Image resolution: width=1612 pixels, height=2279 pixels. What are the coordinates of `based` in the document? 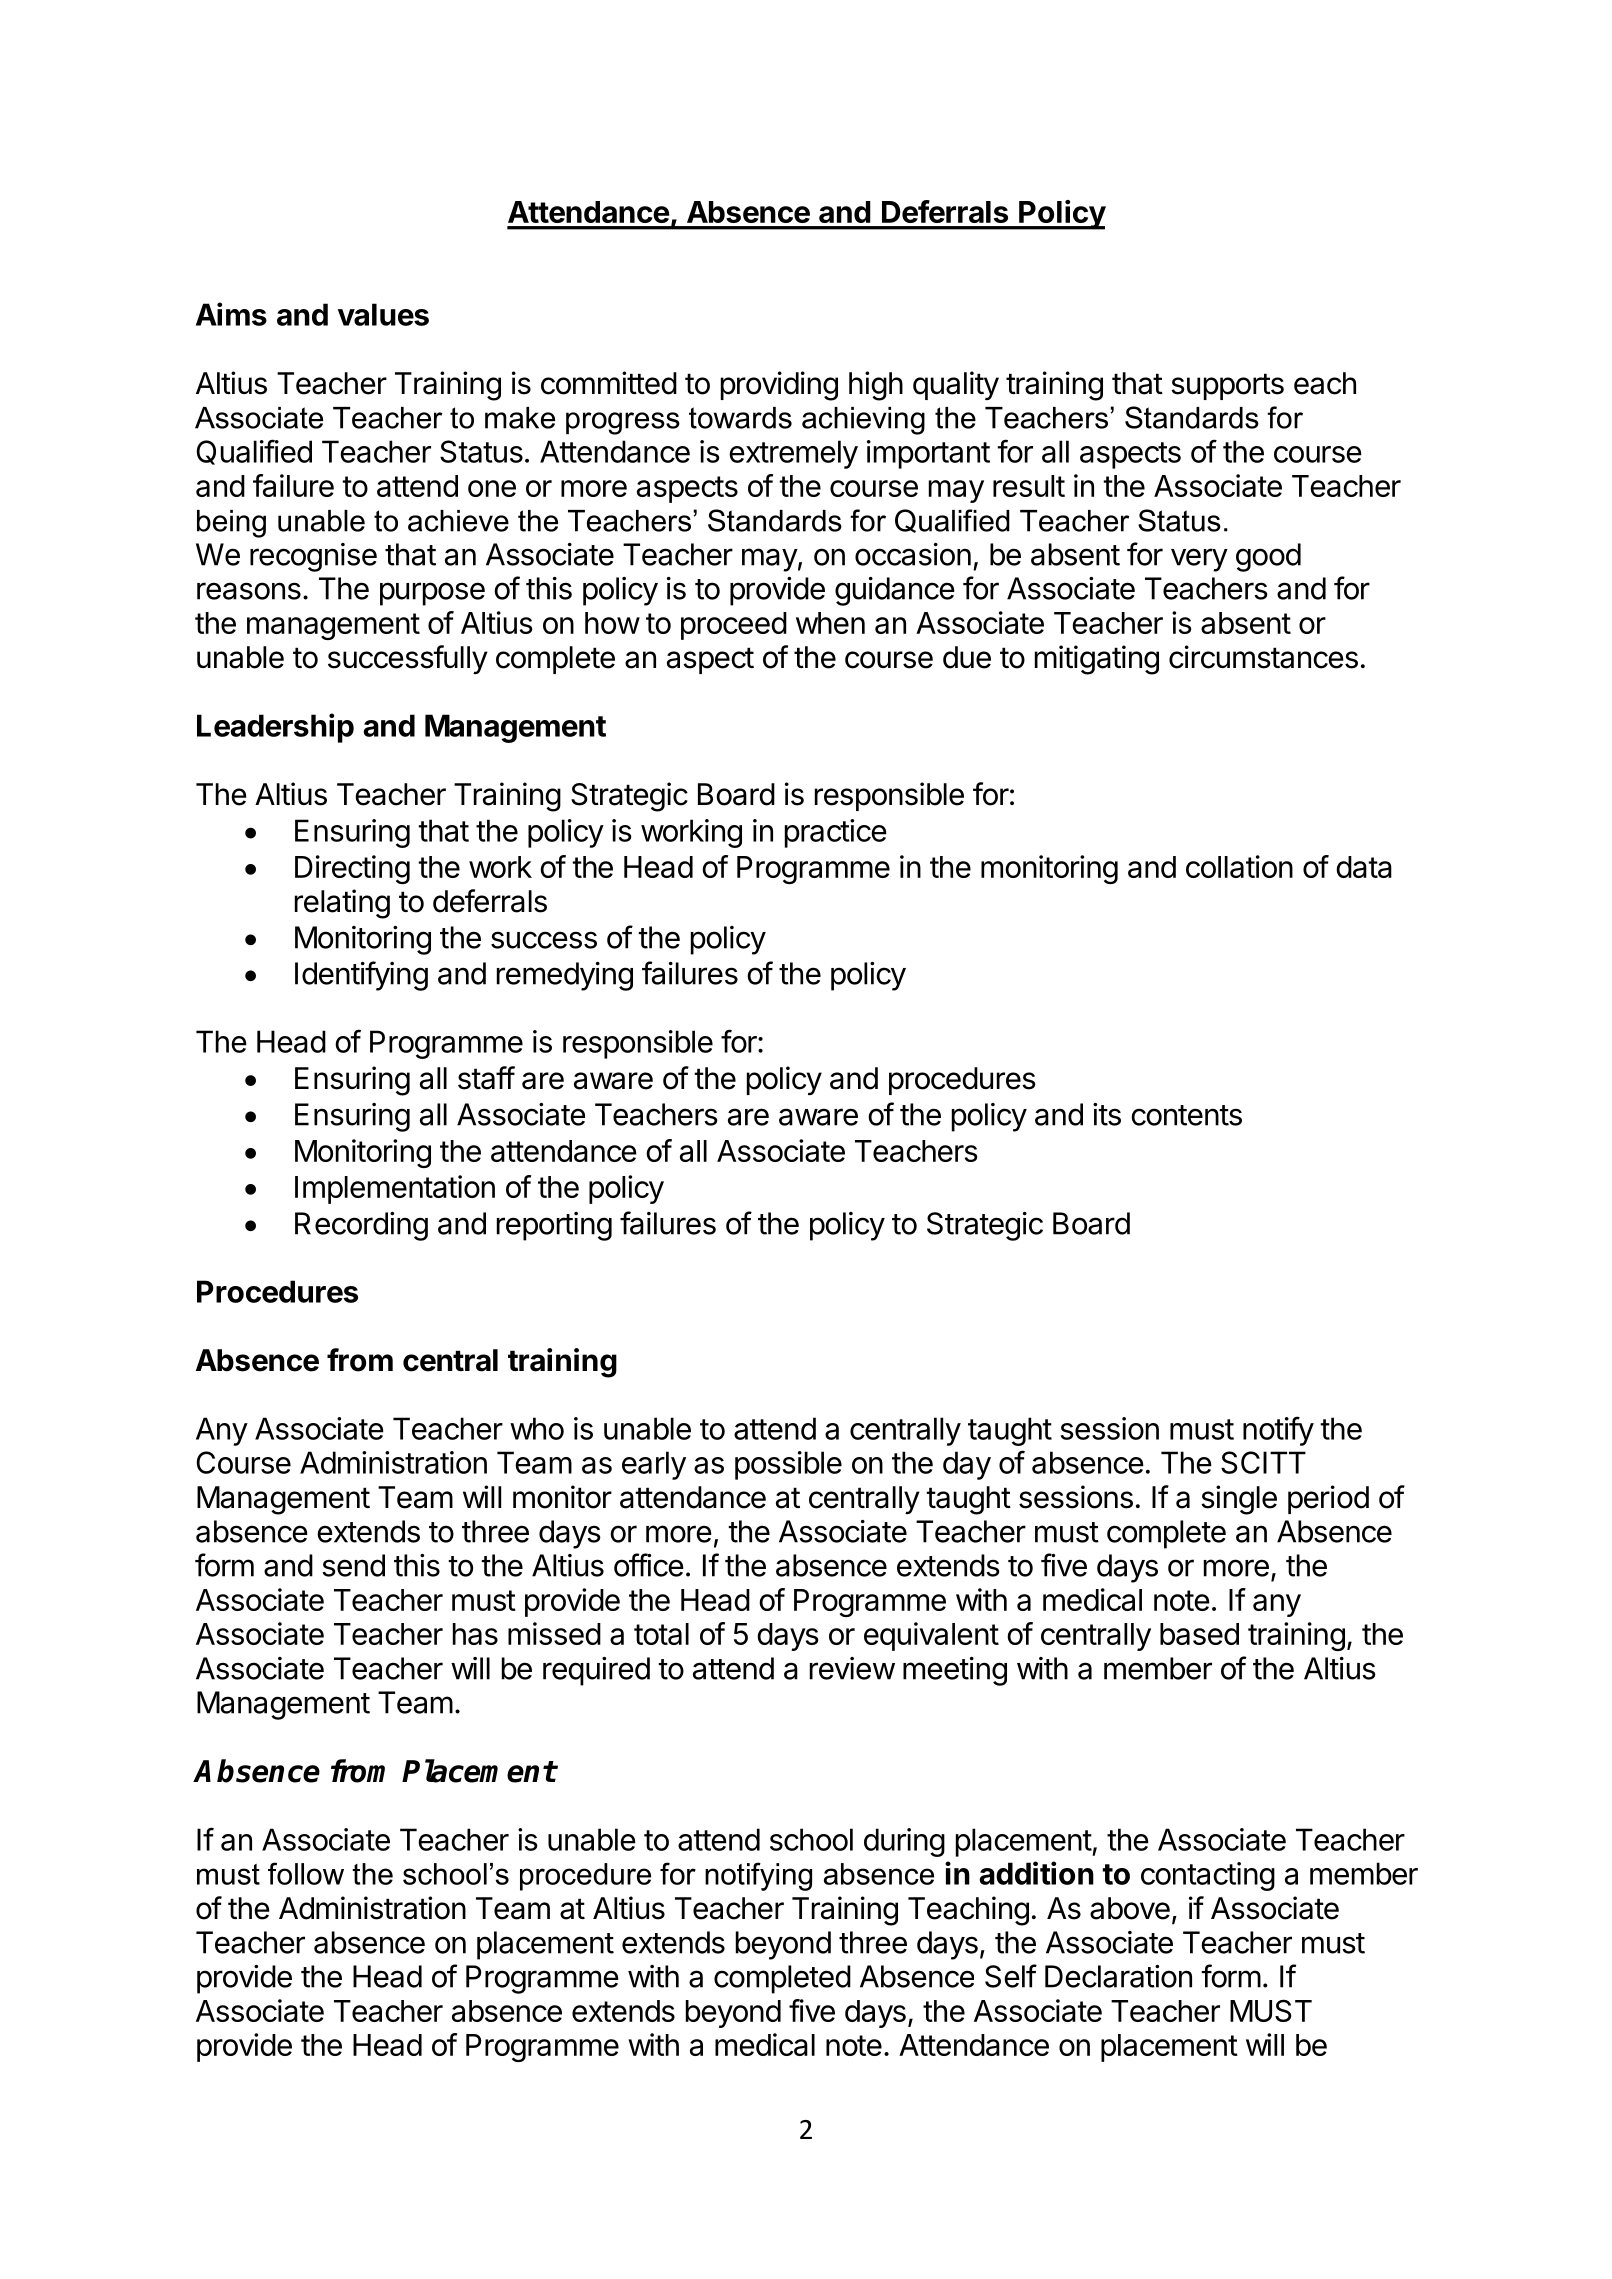 It's located at (1199, 1634).
